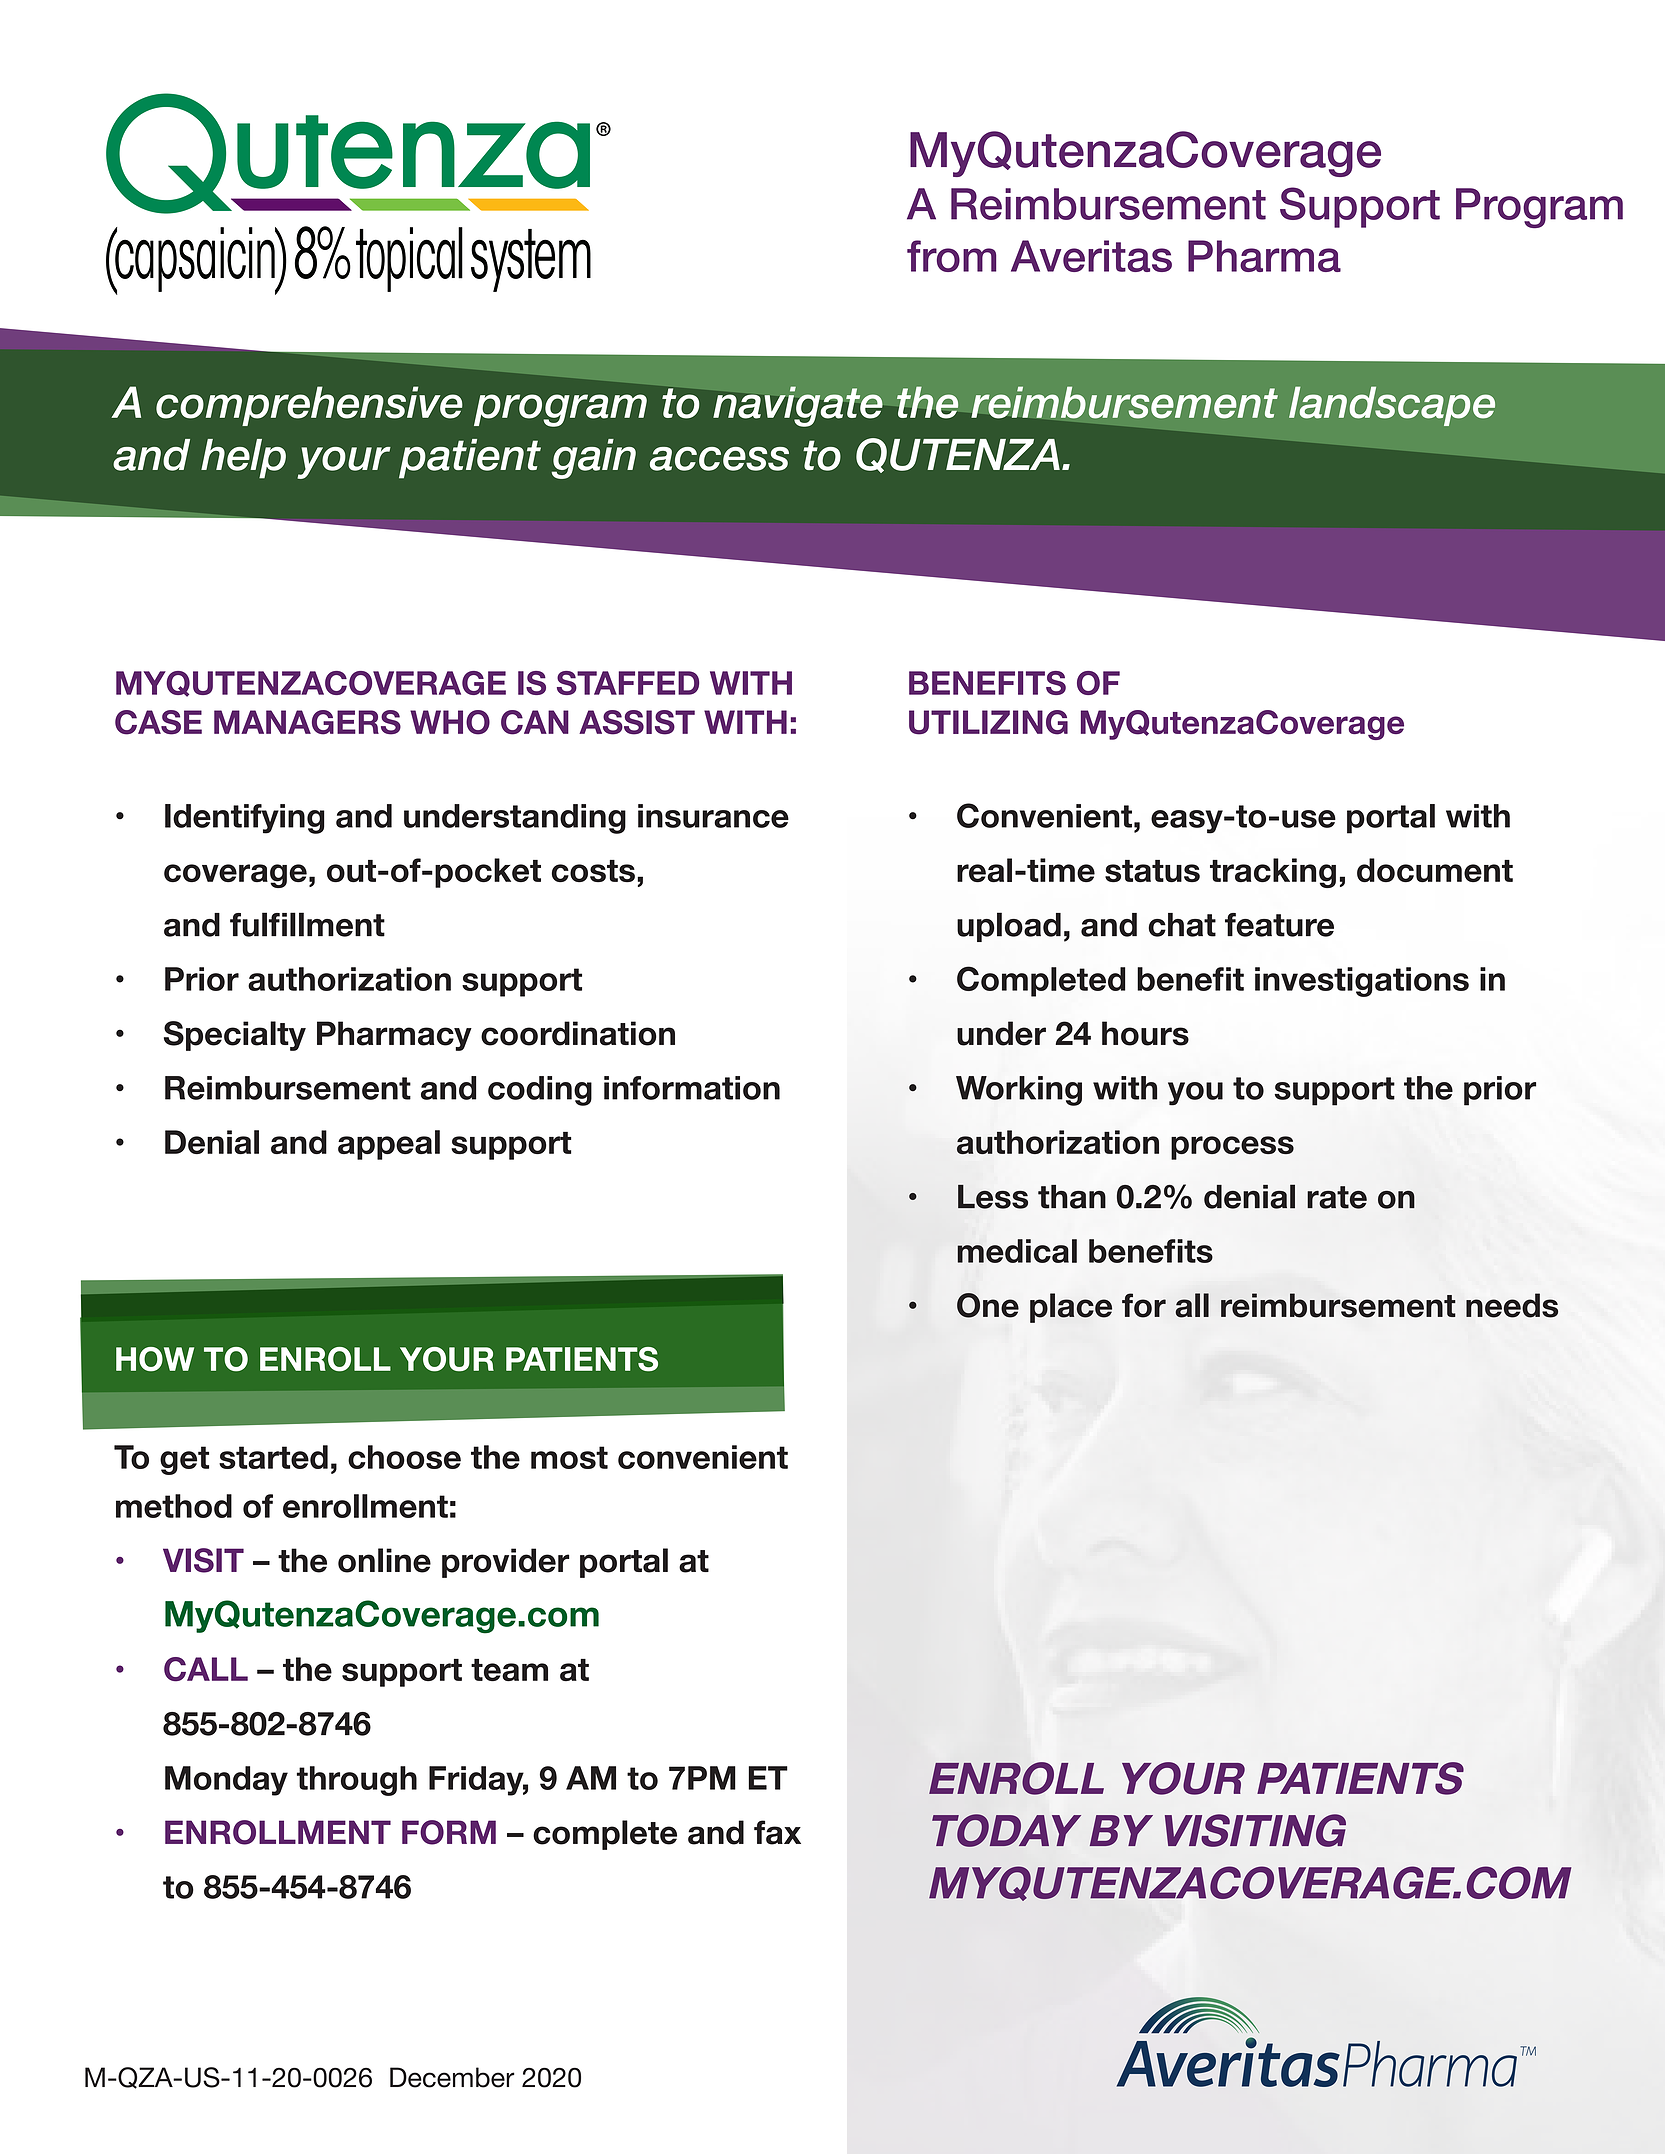 The image size is (1665, 2154). I want to click on most, so click(569, 1457).
